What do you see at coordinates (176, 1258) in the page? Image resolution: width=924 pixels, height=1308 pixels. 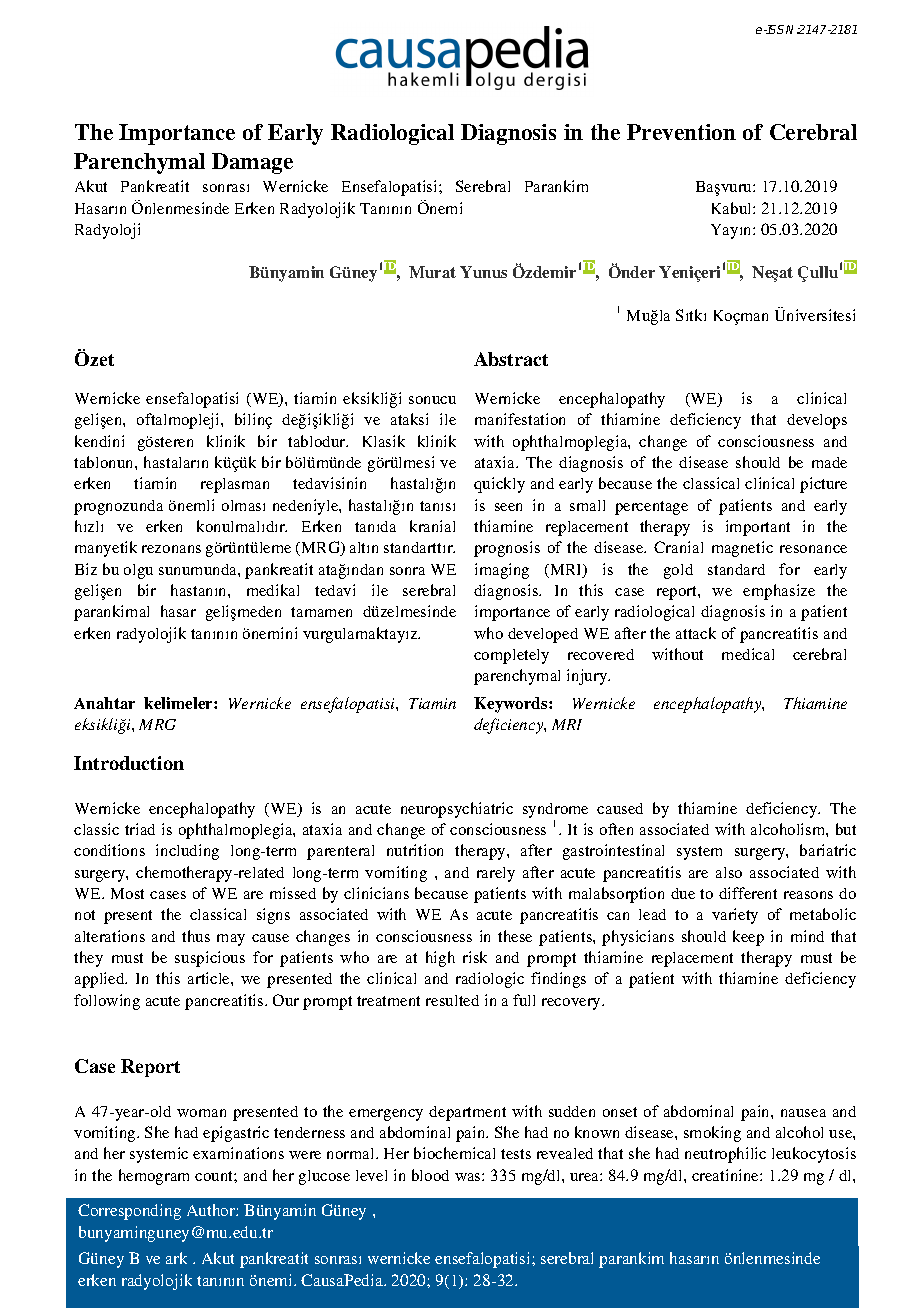 I see `ark` at bounding box center [176, 1258].
